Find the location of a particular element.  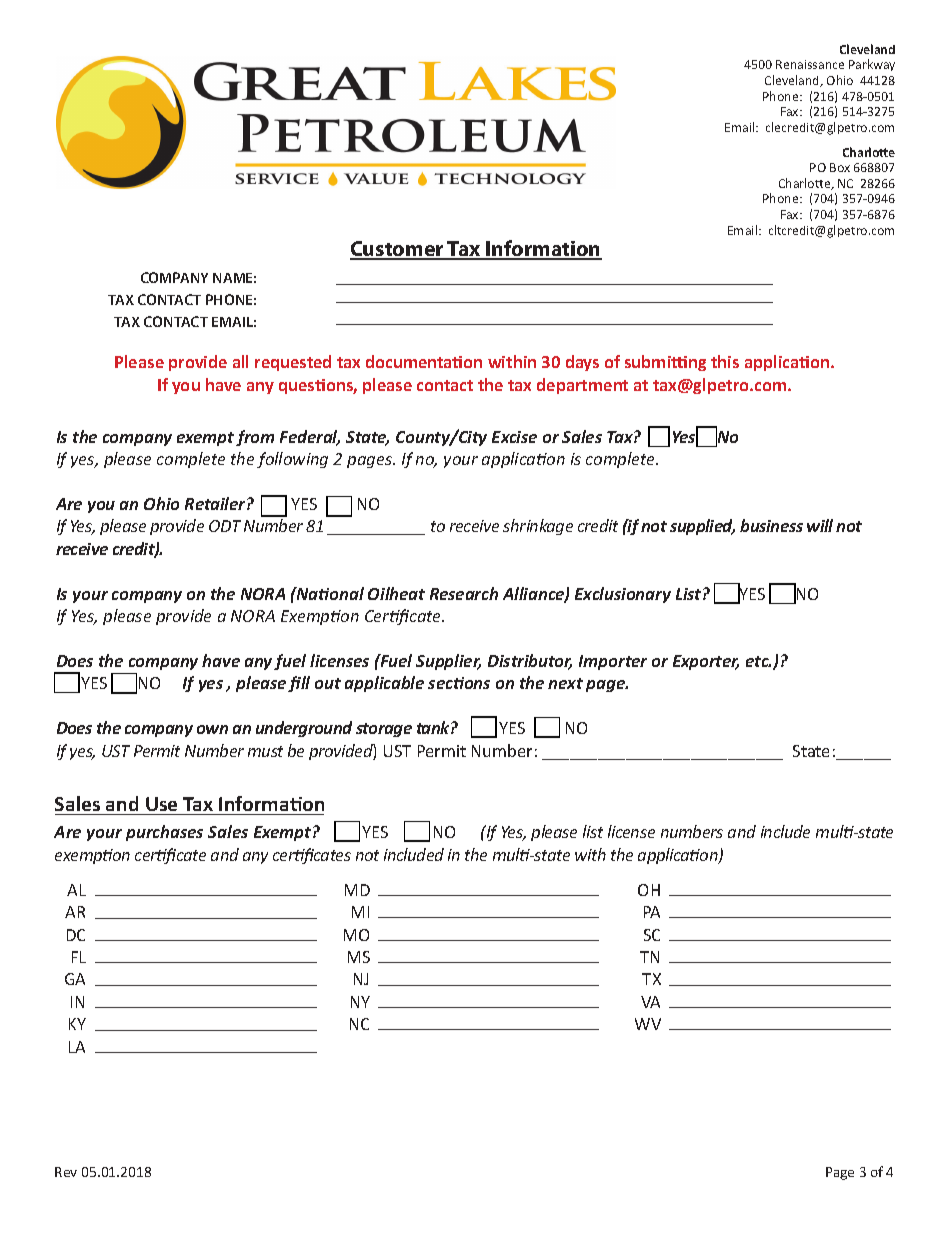

Rev is located at coordinates (66, 1172).
